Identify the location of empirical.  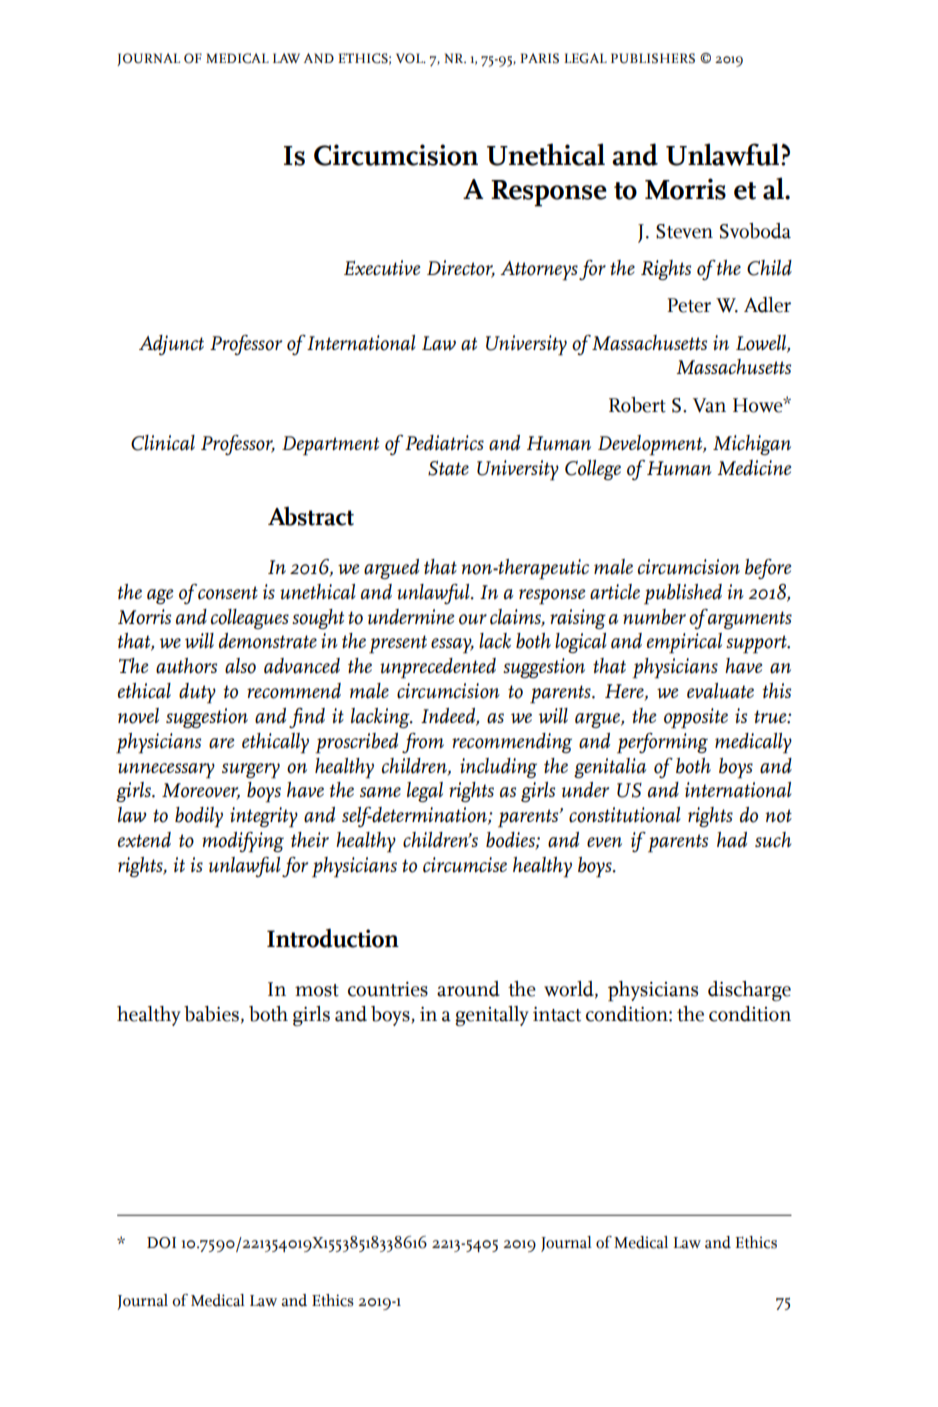
(684, 643).
